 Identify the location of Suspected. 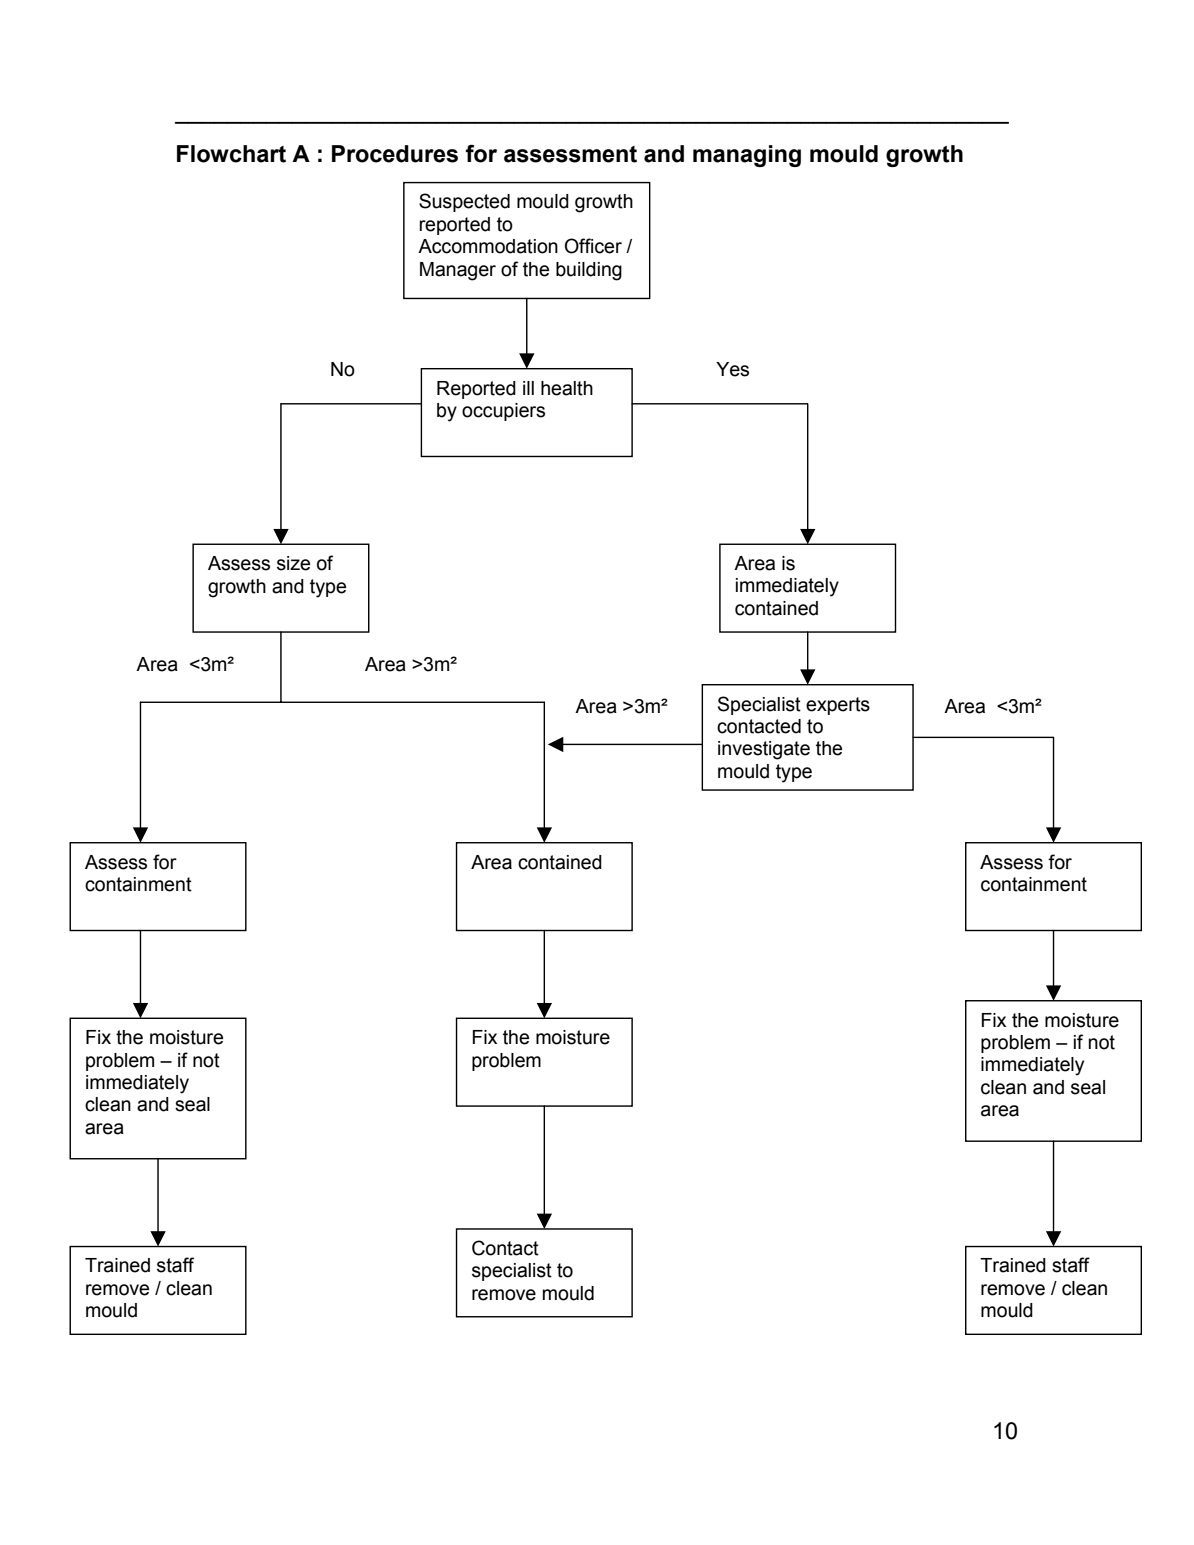
(464, 202).
